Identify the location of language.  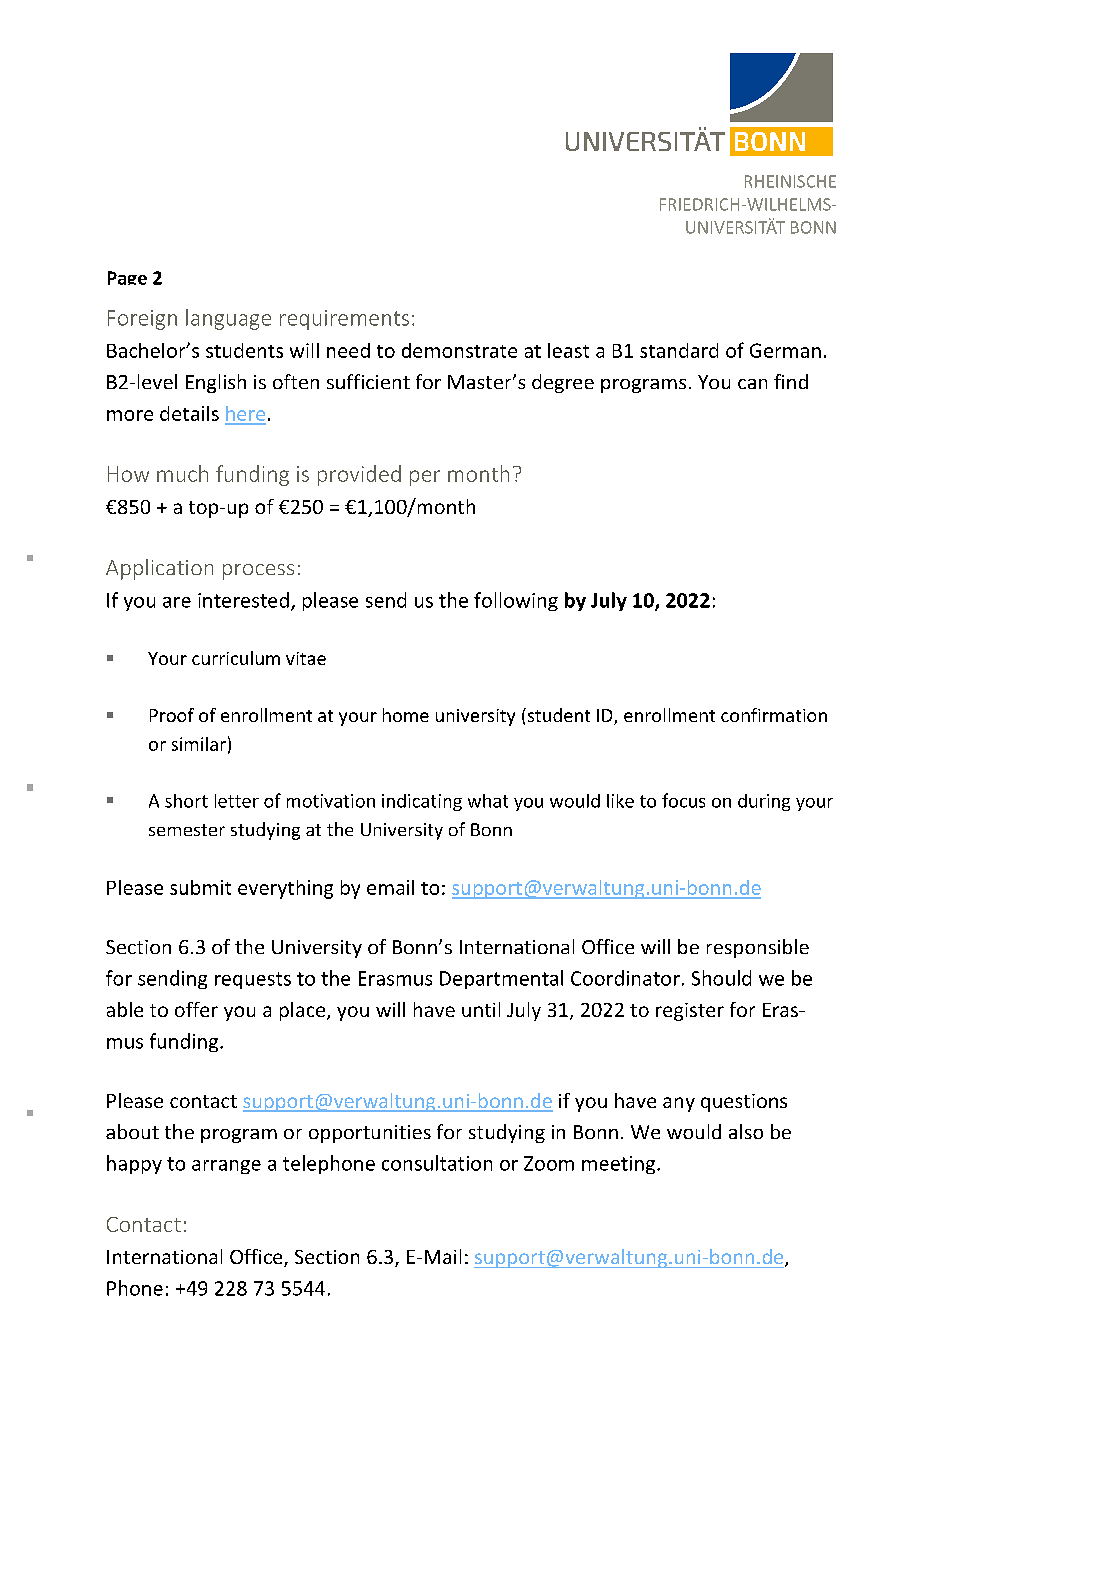
(228, 319).
